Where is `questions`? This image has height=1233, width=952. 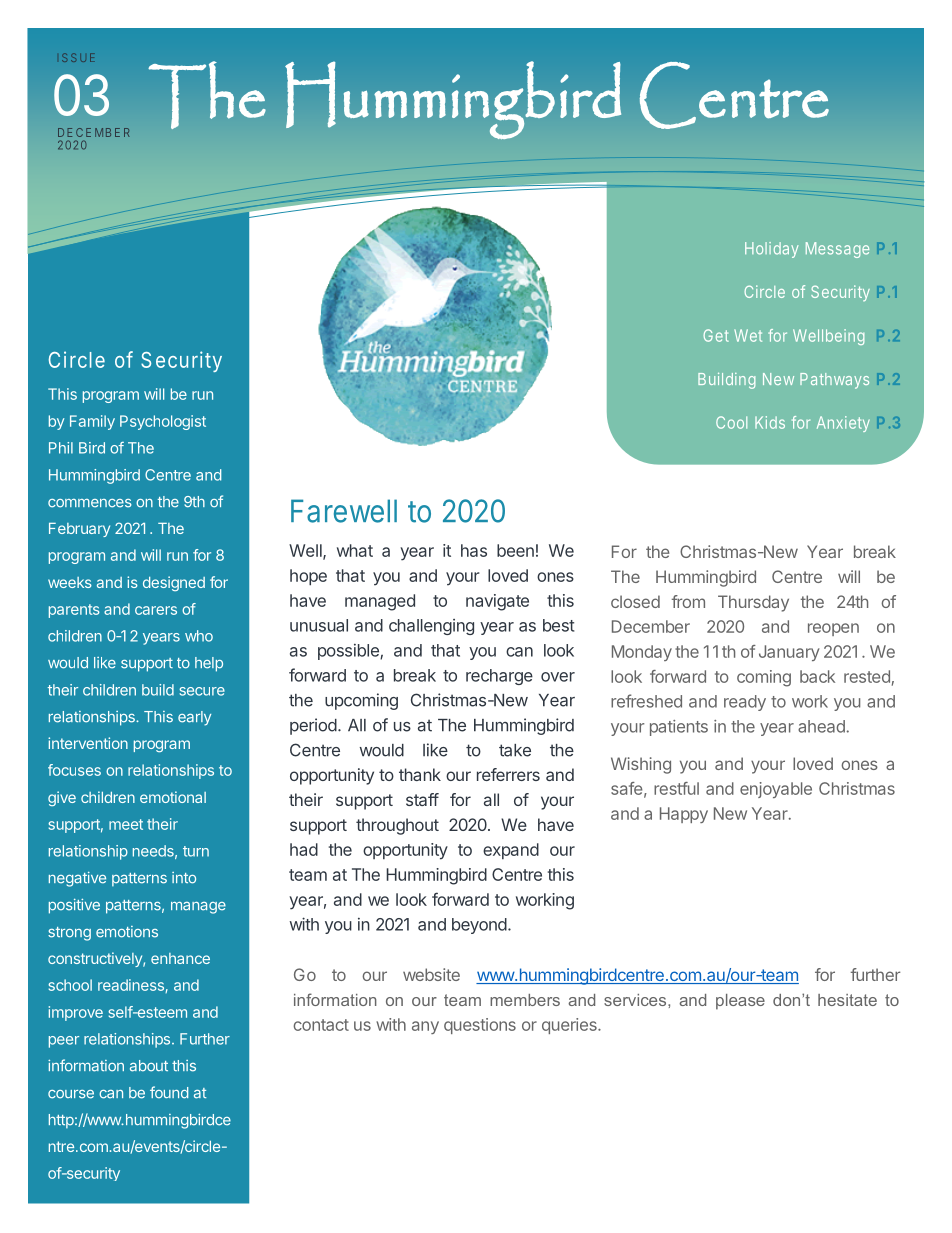
questions is located at coordinates (480, 1026).
